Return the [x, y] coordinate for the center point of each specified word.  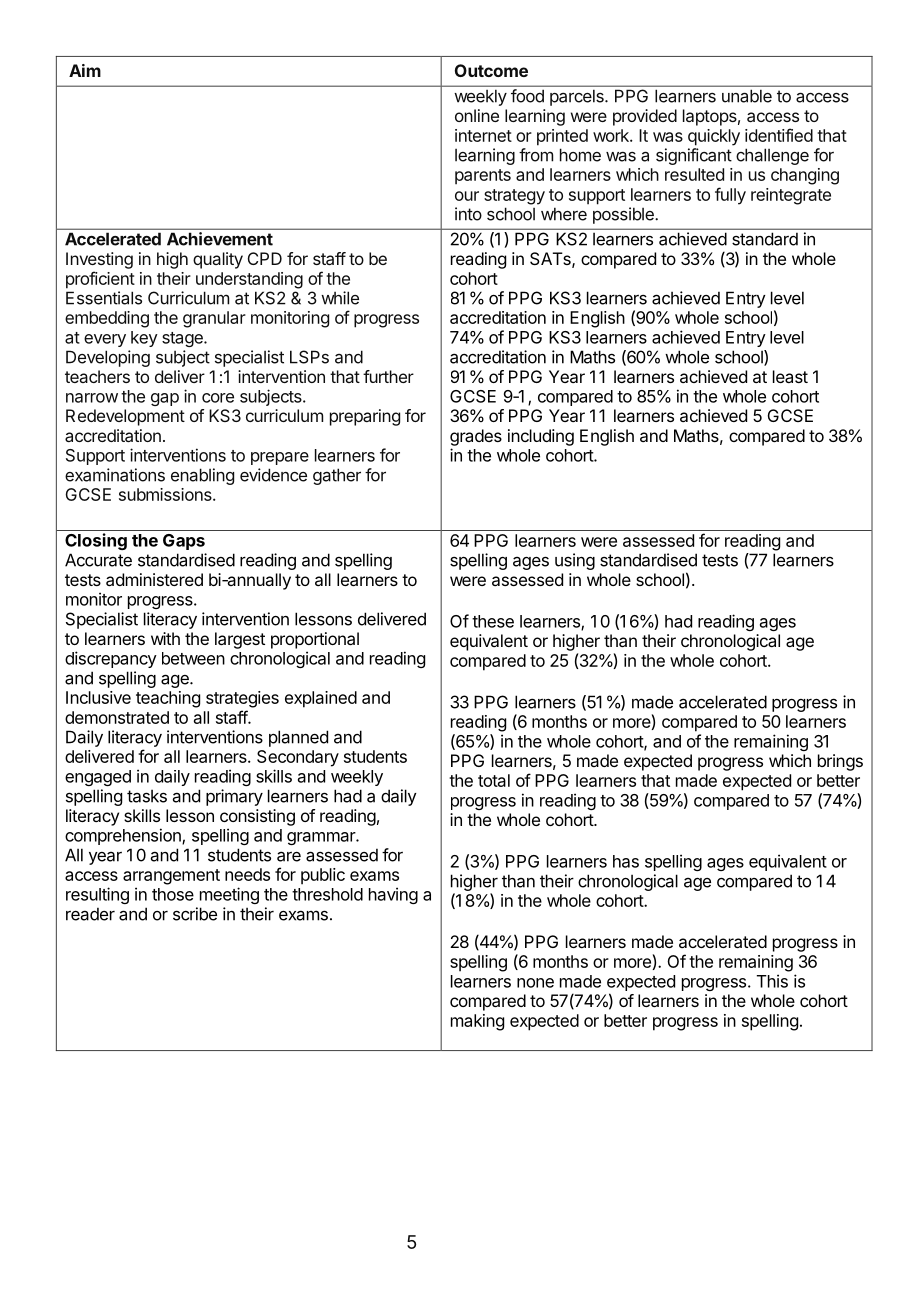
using [575, 561]
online [477, 115]
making [477, 1022]
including [541, 437]
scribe [195, 914]
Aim [85, 70]
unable [747, 96]
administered [154, 579]
